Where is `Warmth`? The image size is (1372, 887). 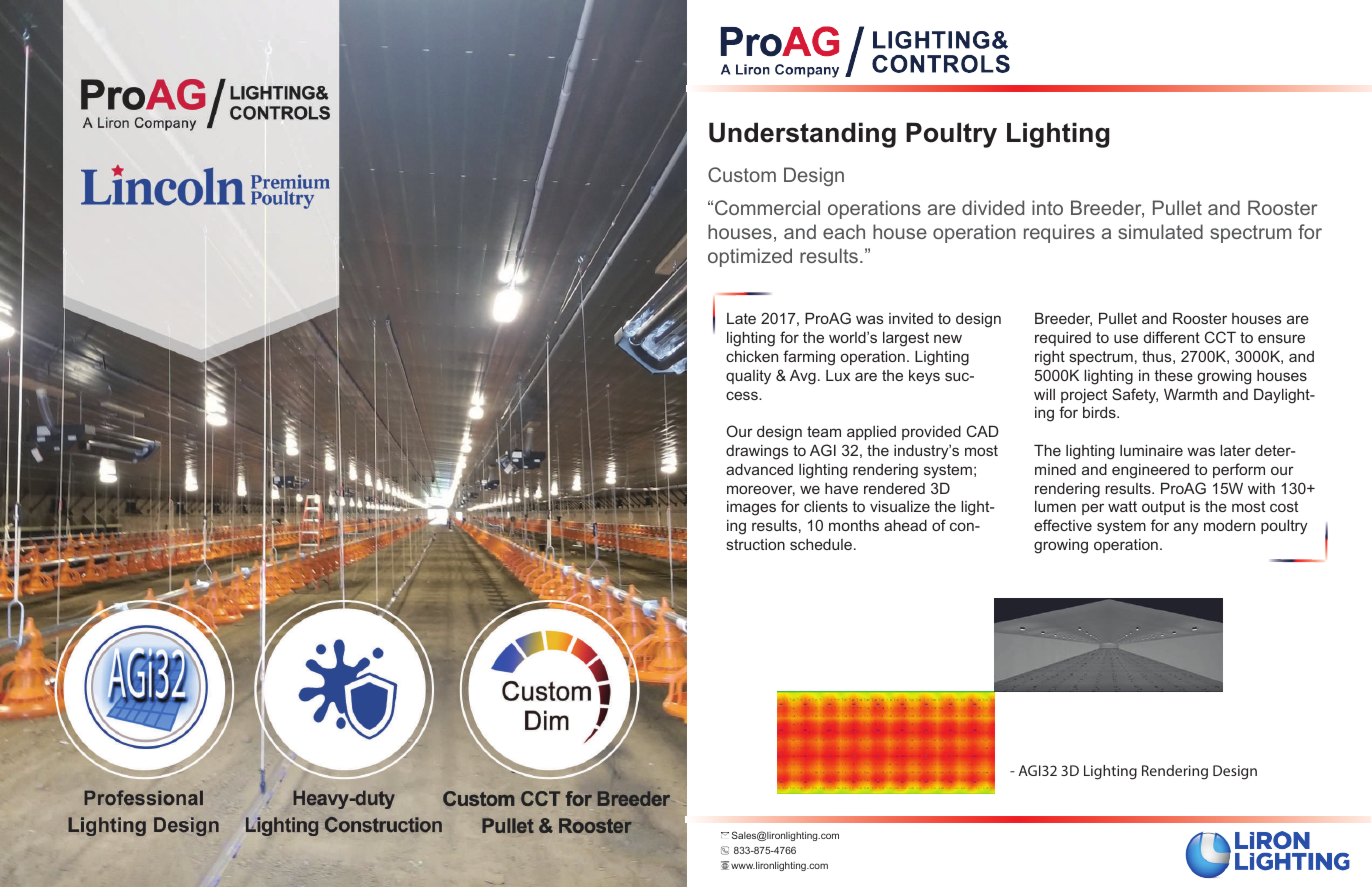 Warmth is located at coordinates (1190, 394).
